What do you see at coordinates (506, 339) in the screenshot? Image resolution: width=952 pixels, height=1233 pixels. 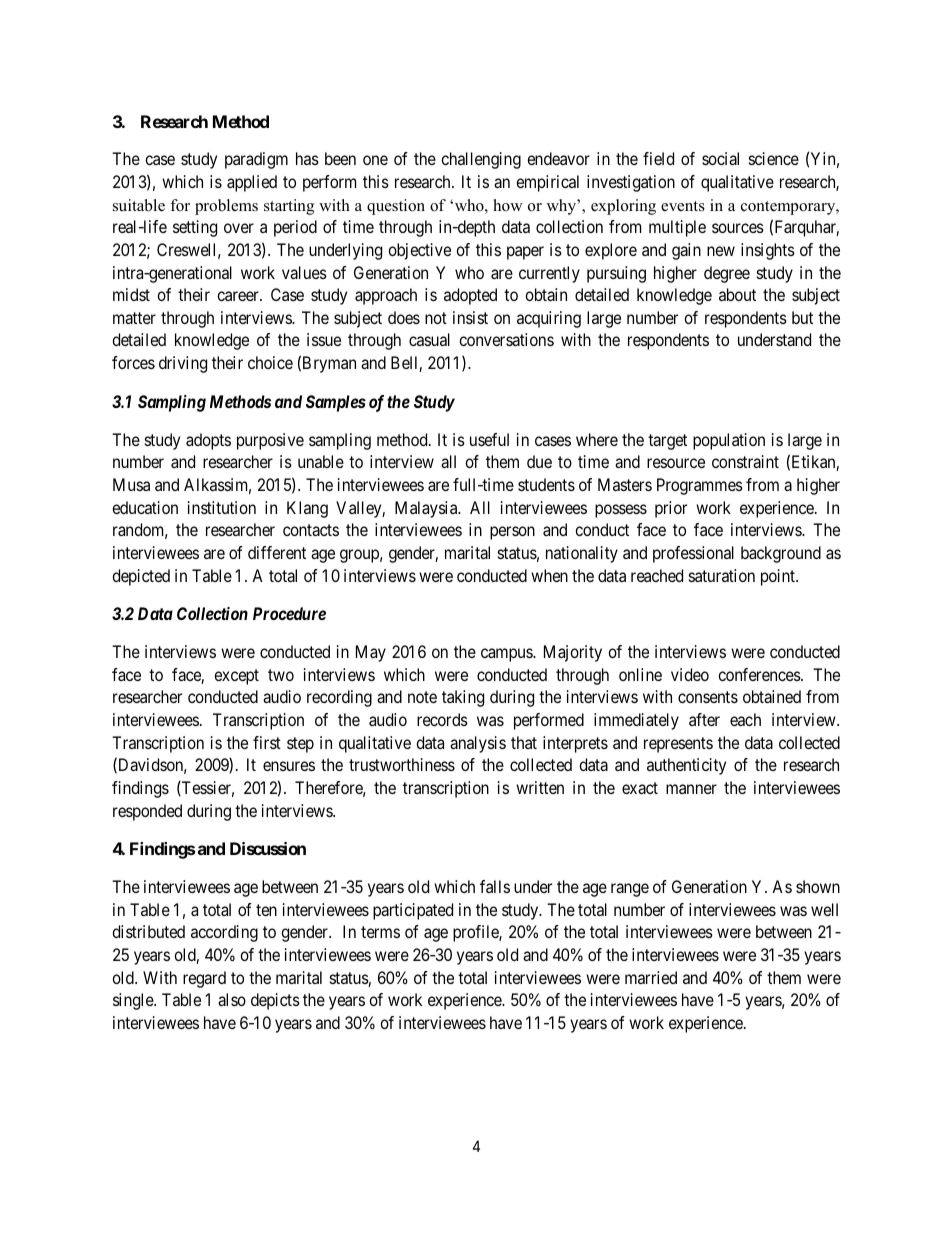 I see `conversations` at bounding box center [506, 339].
